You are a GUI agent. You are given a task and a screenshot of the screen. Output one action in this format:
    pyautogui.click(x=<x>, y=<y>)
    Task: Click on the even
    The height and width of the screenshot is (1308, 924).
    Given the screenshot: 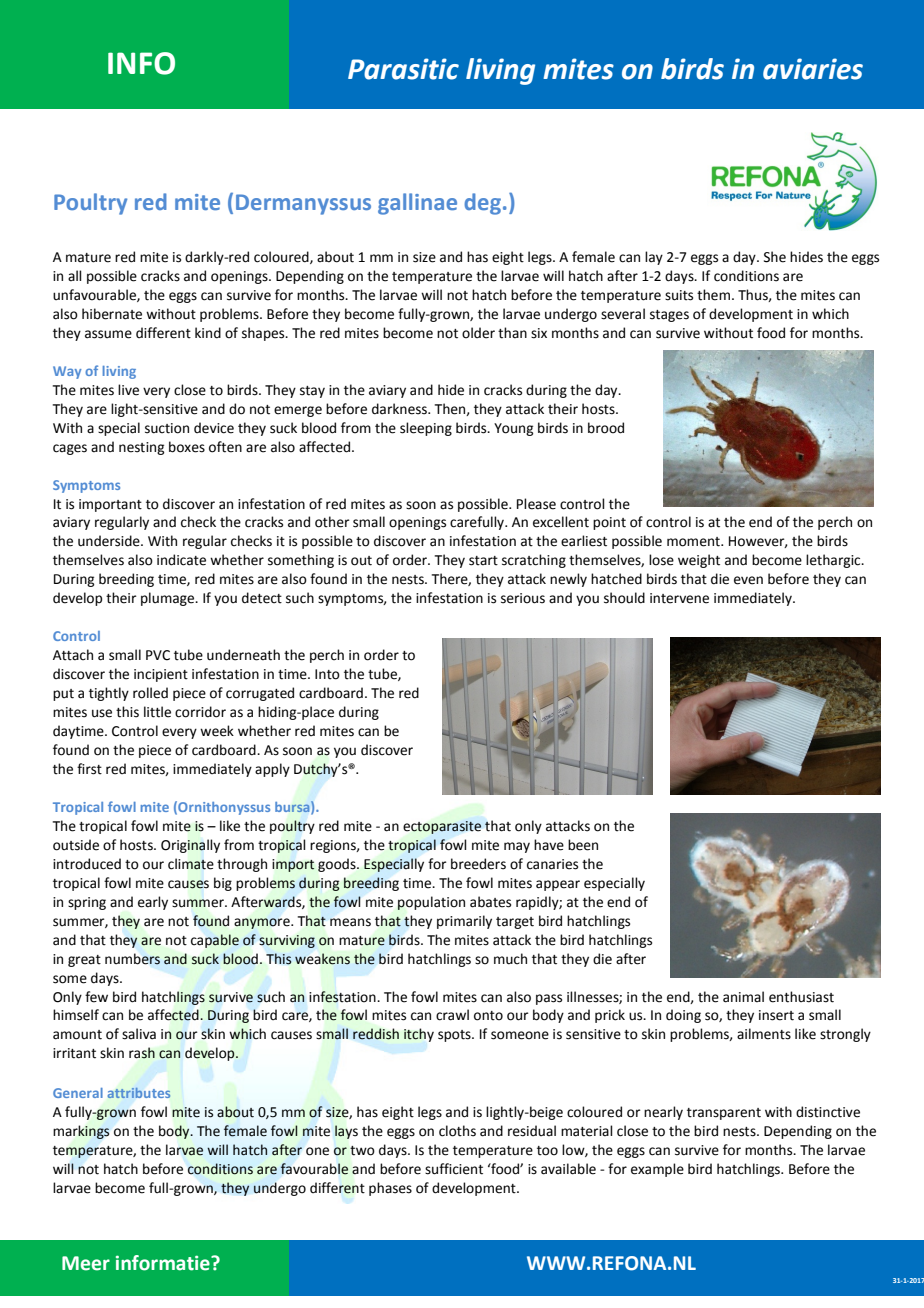 What is the action you would take?
    pyautogui.click(x=748, y=580)
